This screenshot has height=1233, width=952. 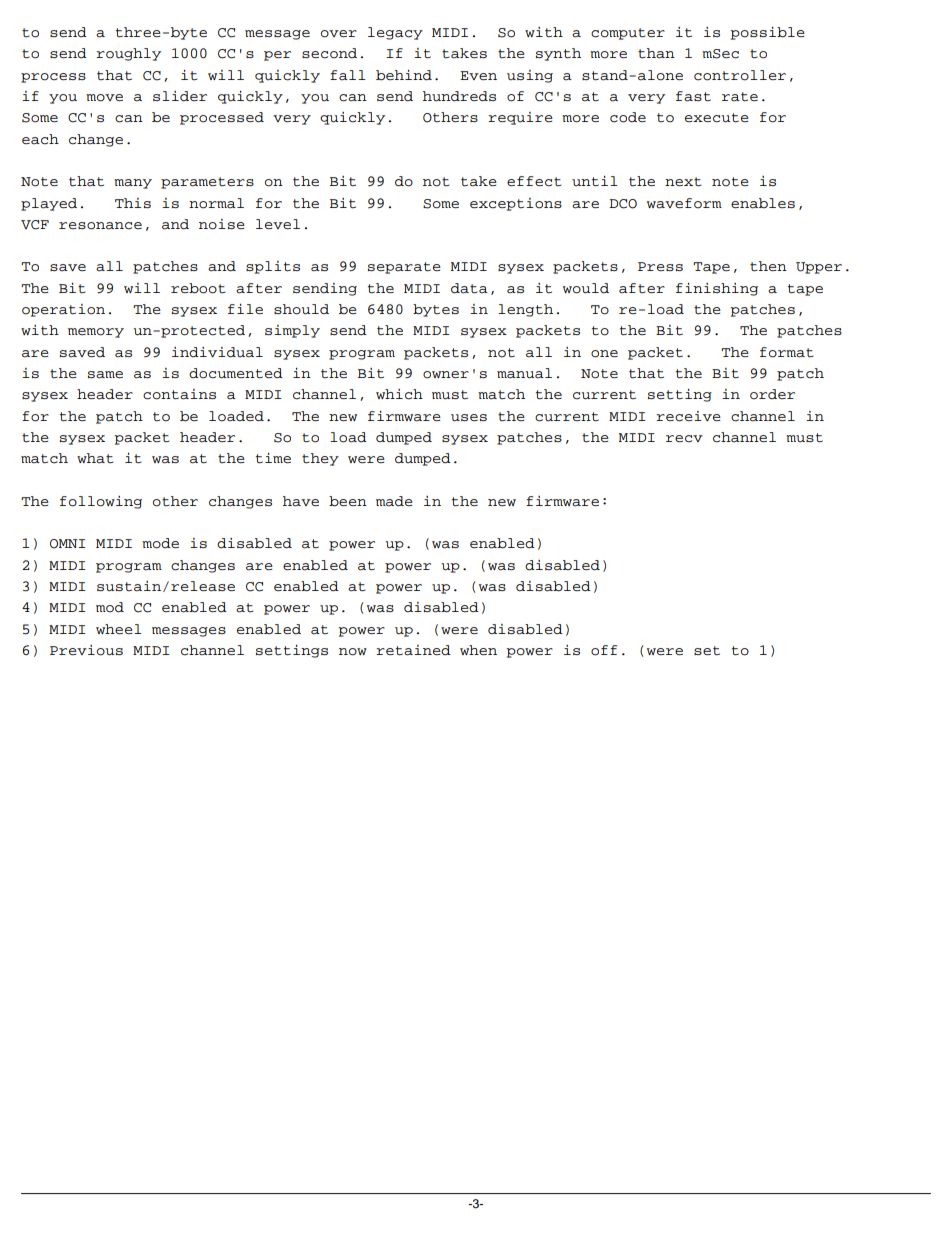 What do you see at coordinates (524, 373) in the screenshot?
I see `manual` at bounding box center [524, 373].
